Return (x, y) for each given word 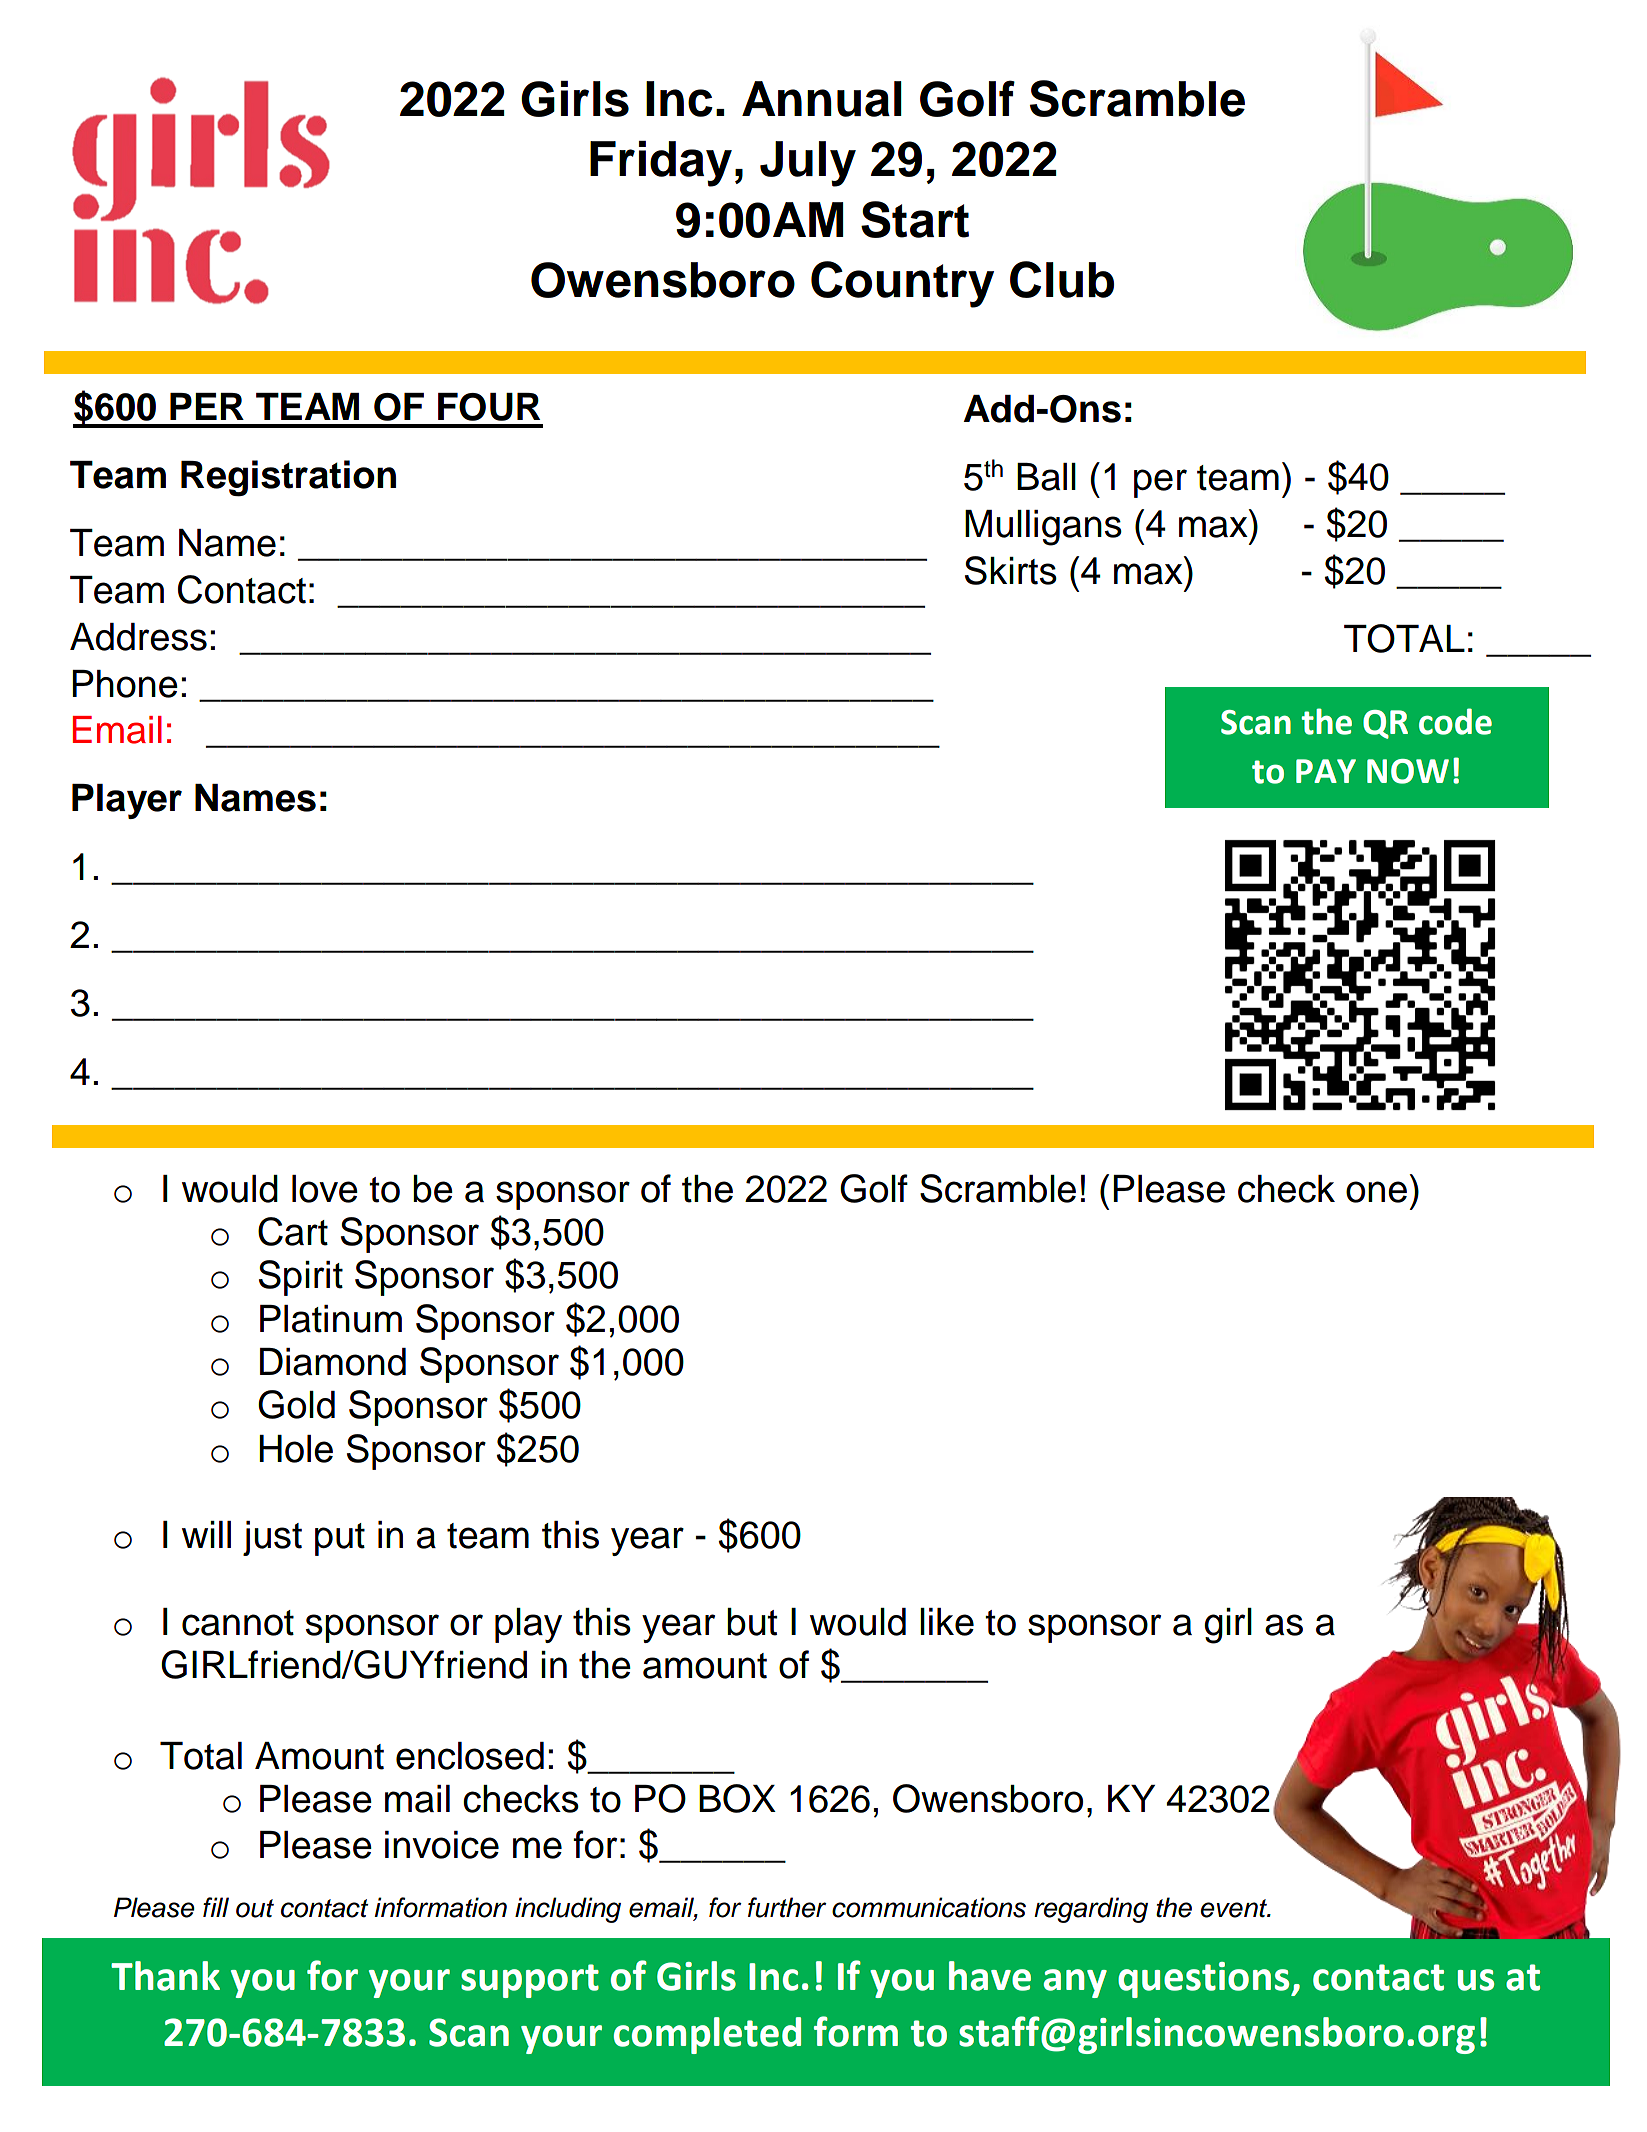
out (255, 1908)
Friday (661, 164)
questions (1205, 1980)
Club (1062, 279)
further (787, 1907)
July (808, 164)
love (325, 1189)
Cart (293, 1231)
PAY (1326, 771)
